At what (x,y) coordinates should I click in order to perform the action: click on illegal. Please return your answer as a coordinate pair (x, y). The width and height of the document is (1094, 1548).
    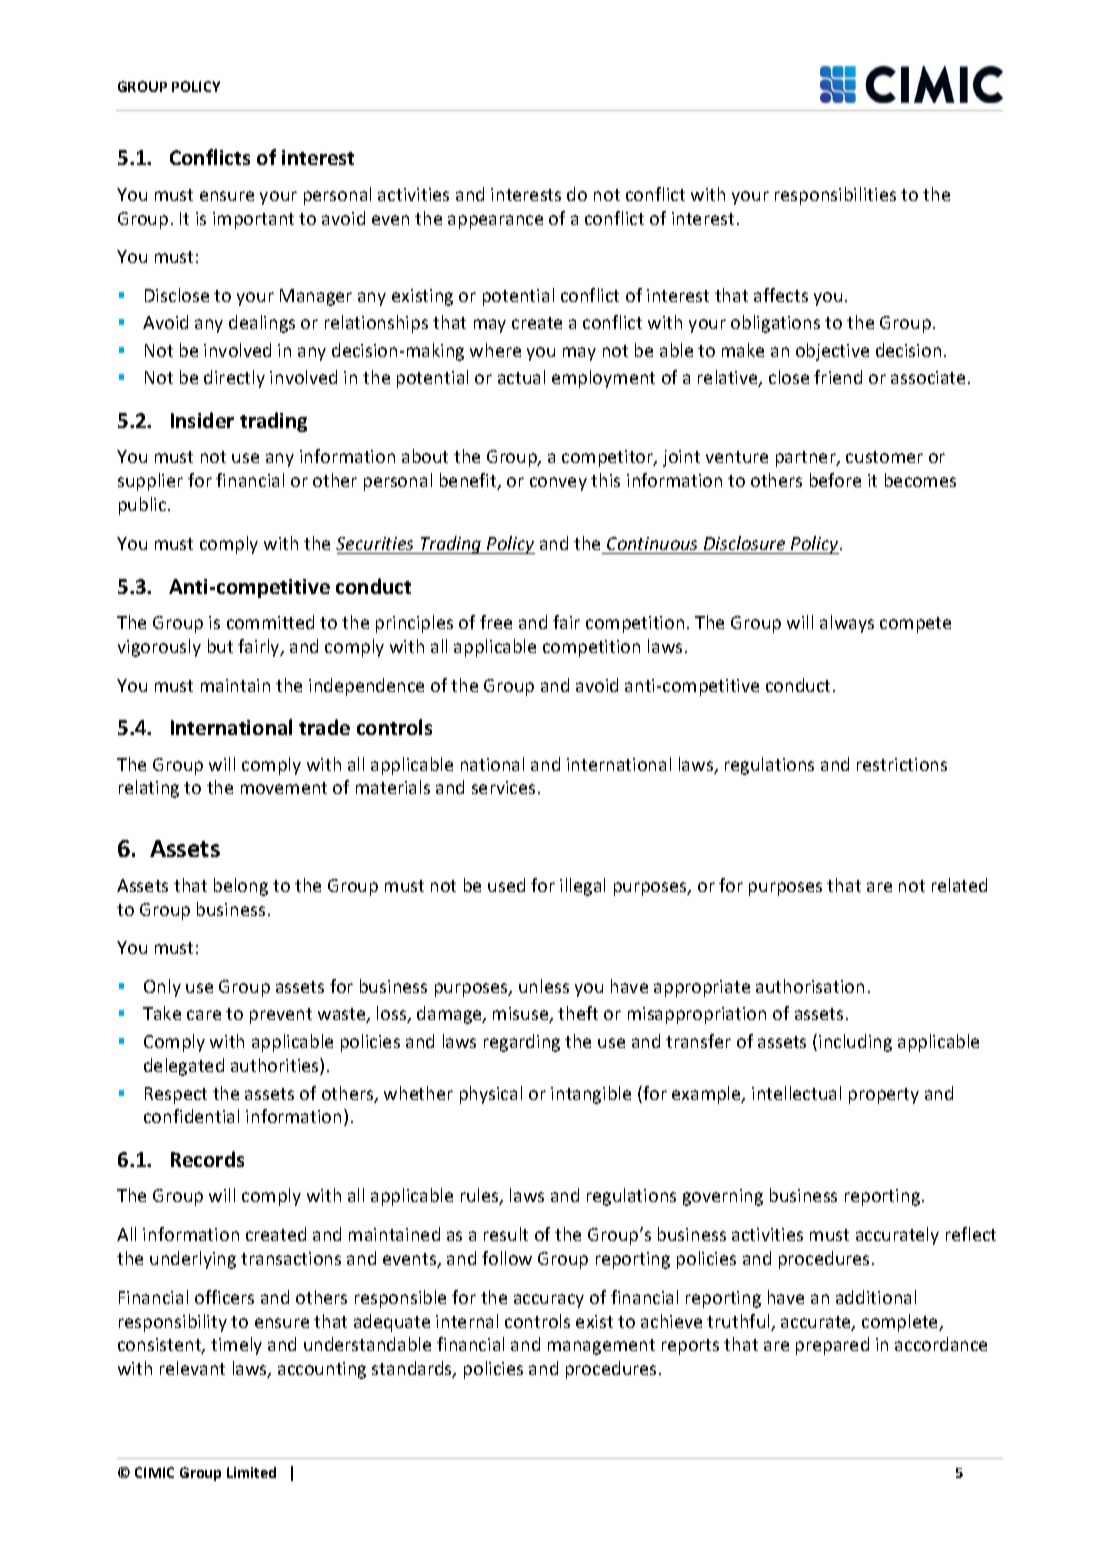
    Looking at the image, I should click on (582, 887).
